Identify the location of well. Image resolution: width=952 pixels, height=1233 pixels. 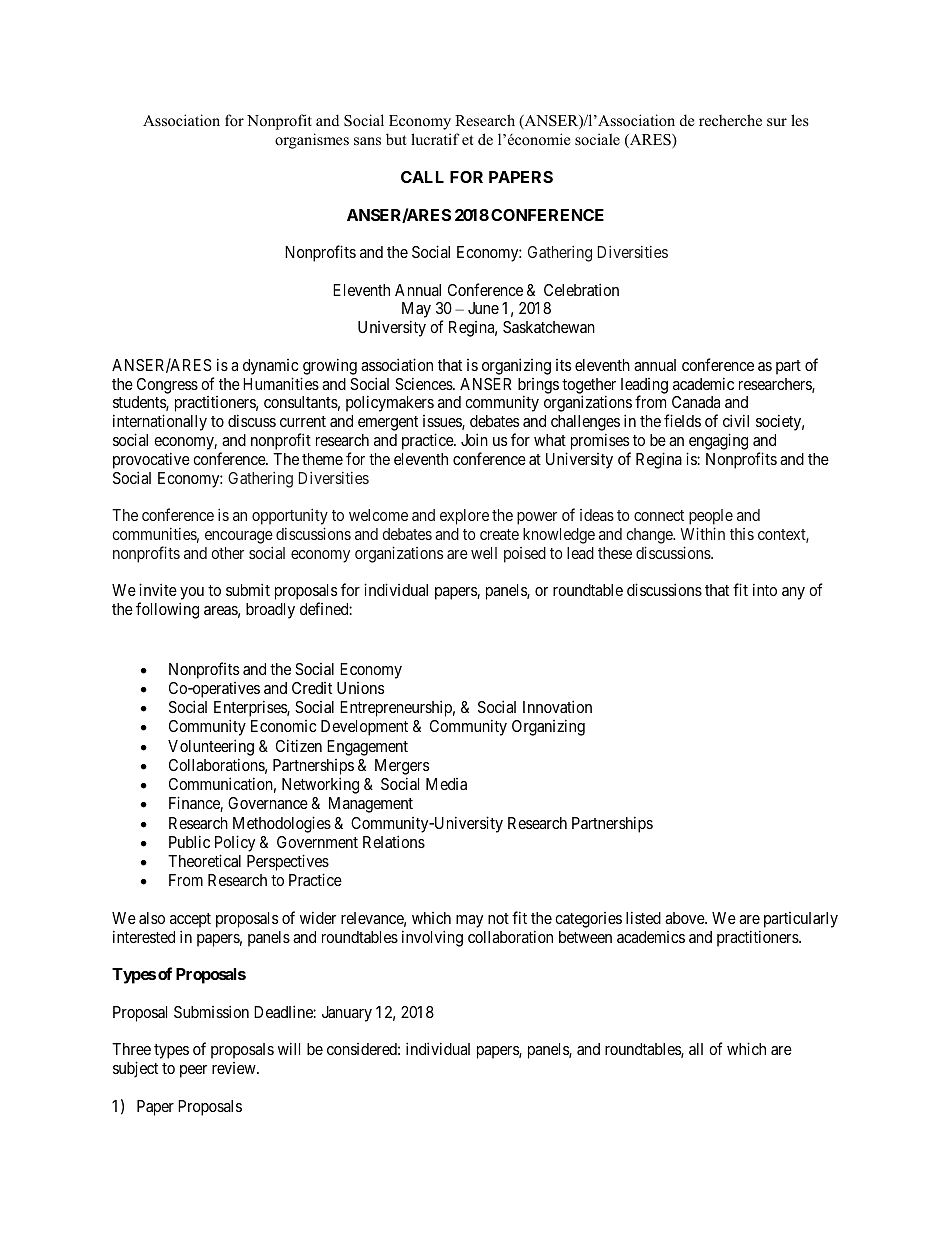
(484, 553).
